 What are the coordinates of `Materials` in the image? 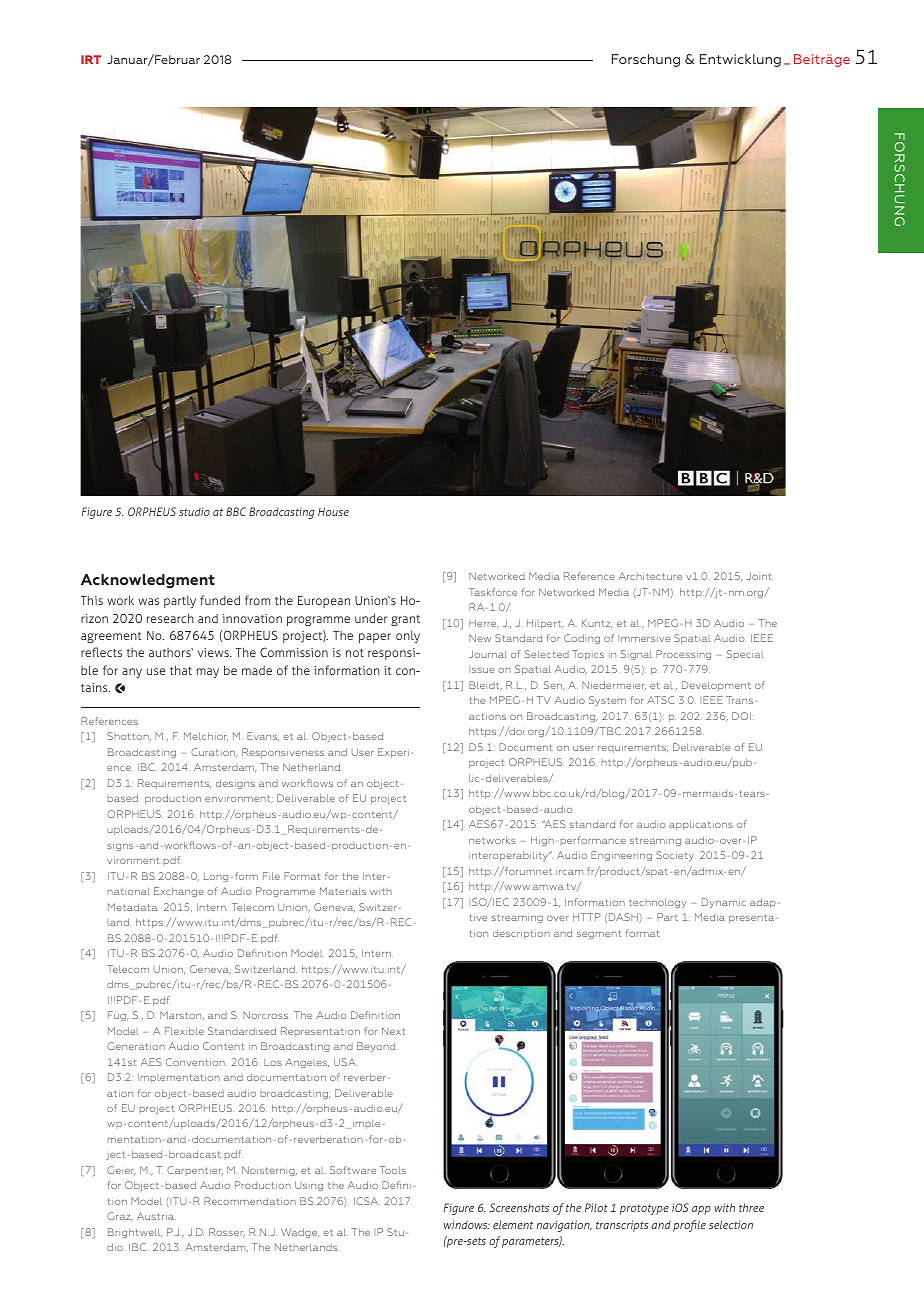 It's located at (343, 891).
